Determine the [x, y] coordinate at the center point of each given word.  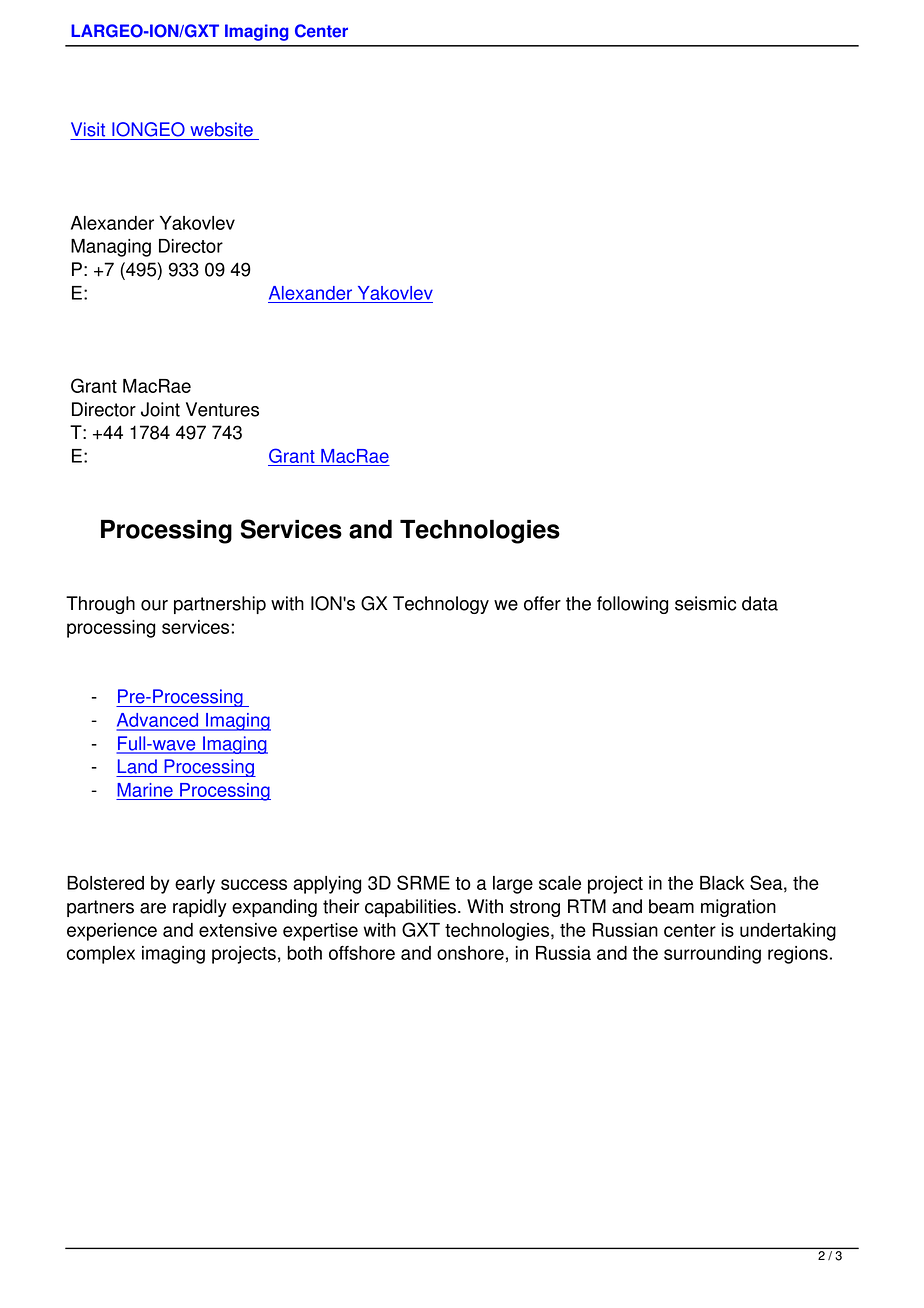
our [154, 605]
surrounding [712, 955]
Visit [88, 129]
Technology [441, 605]
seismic [705, 603]
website [221, 129]
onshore [470, 953]
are [153, 908]
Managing [111, 248]
